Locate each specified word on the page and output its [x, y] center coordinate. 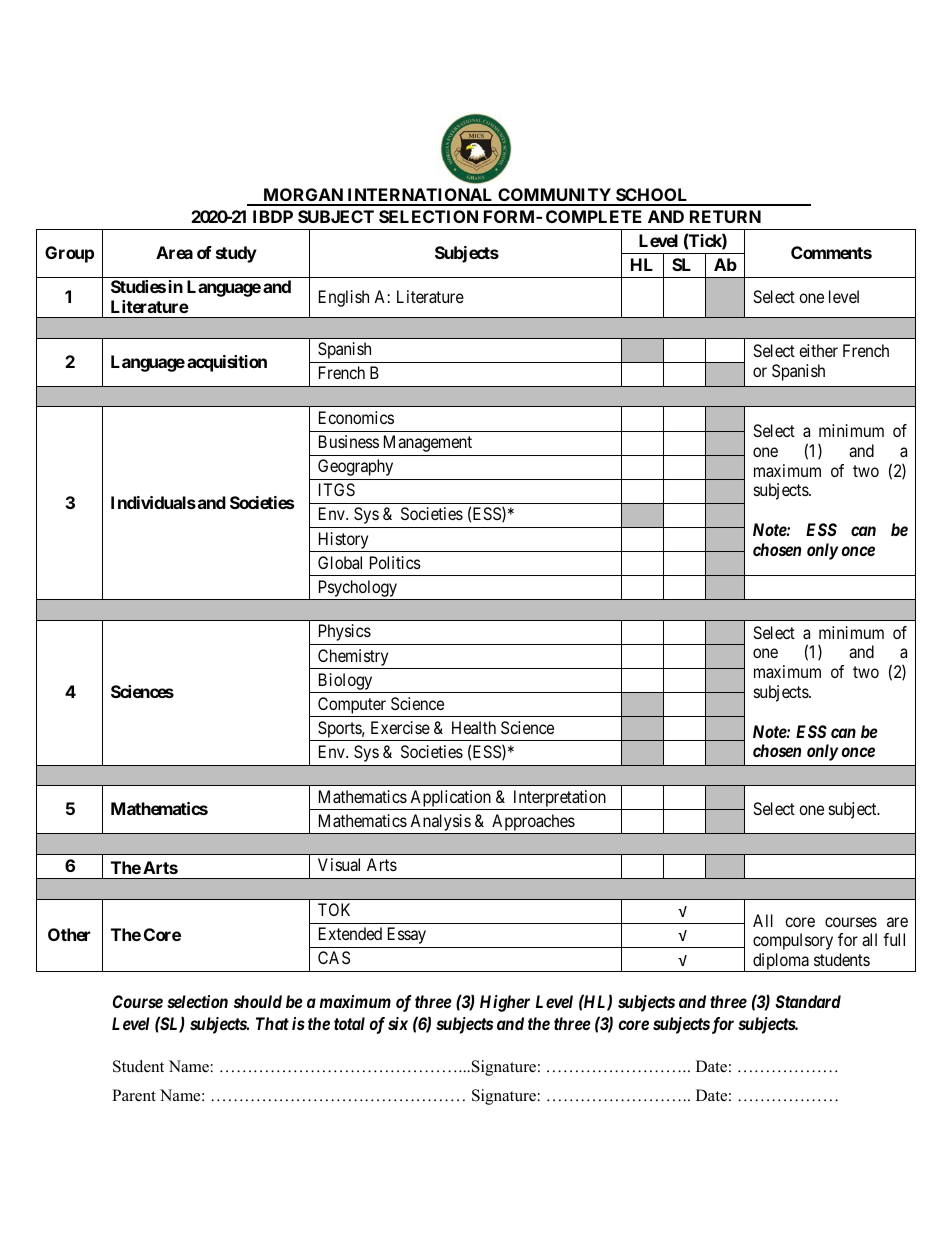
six [398, 1023]
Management [428, 443]
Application [450, 798]
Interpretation [560, 798]
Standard [808, 1001]
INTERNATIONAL [420, 196]
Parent [134, 1095]
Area [174, 252]
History [343, 540]
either [818, 350]
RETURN [725, 216]
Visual [339, 864]
